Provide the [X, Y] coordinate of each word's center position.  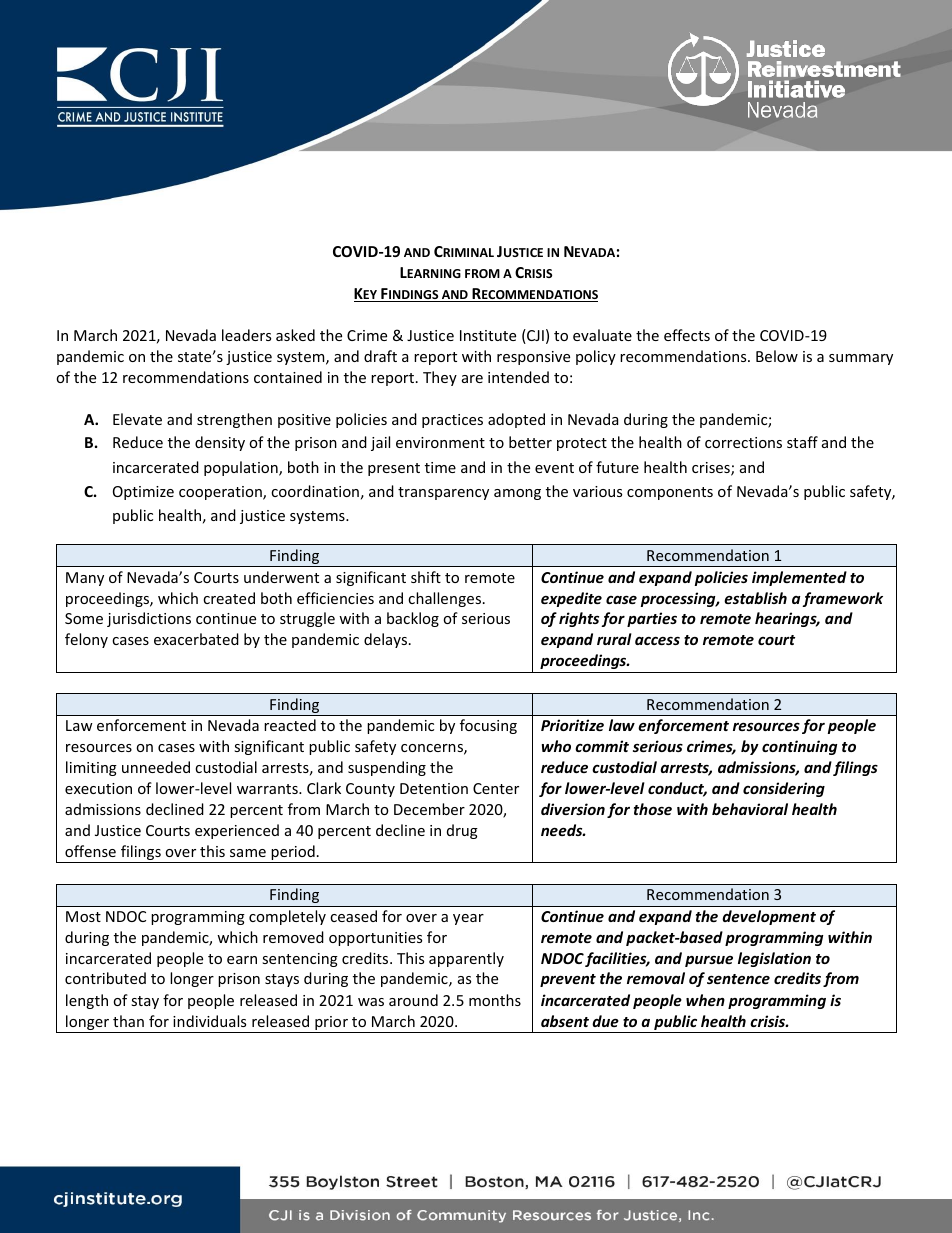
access [657, 640]
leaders [246, 335]
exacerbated [196, 639]
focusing [488, 726]
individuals [209, 1021]
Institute [488, 335]
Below [777, 356]
